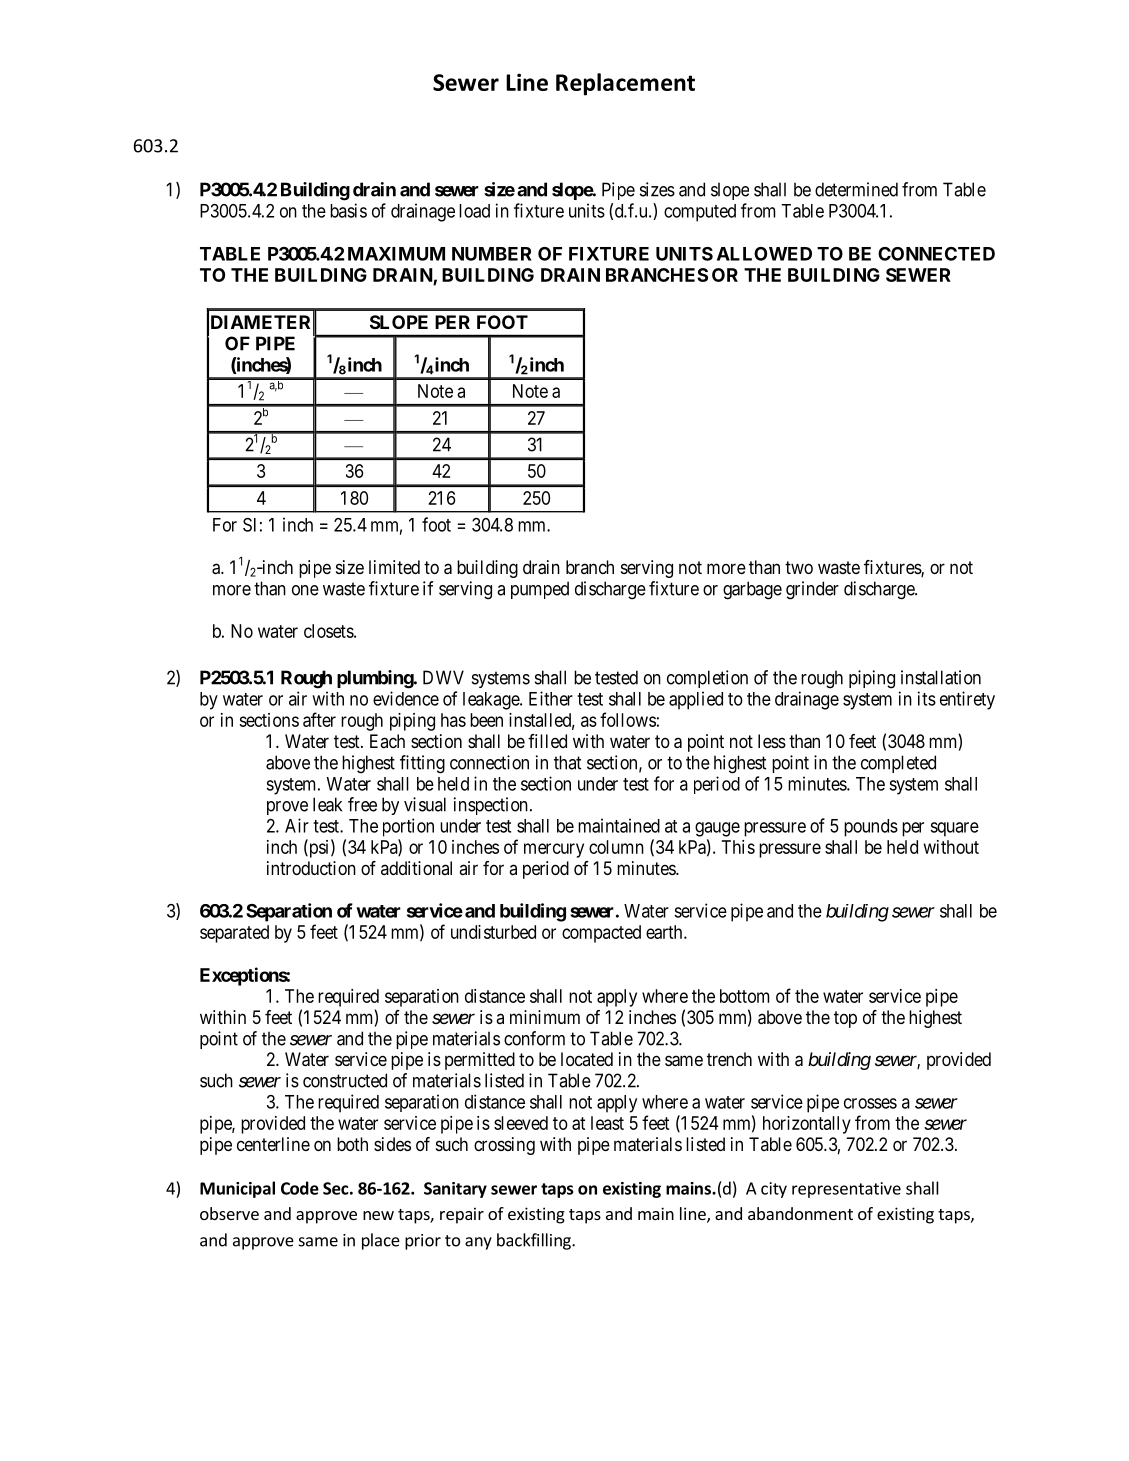 This screenshot has height=1461, width=1129. What do you see at coordinates (545, 1017) in the screenshot?
I see `minimum` at bounding box center [545, 1017].
